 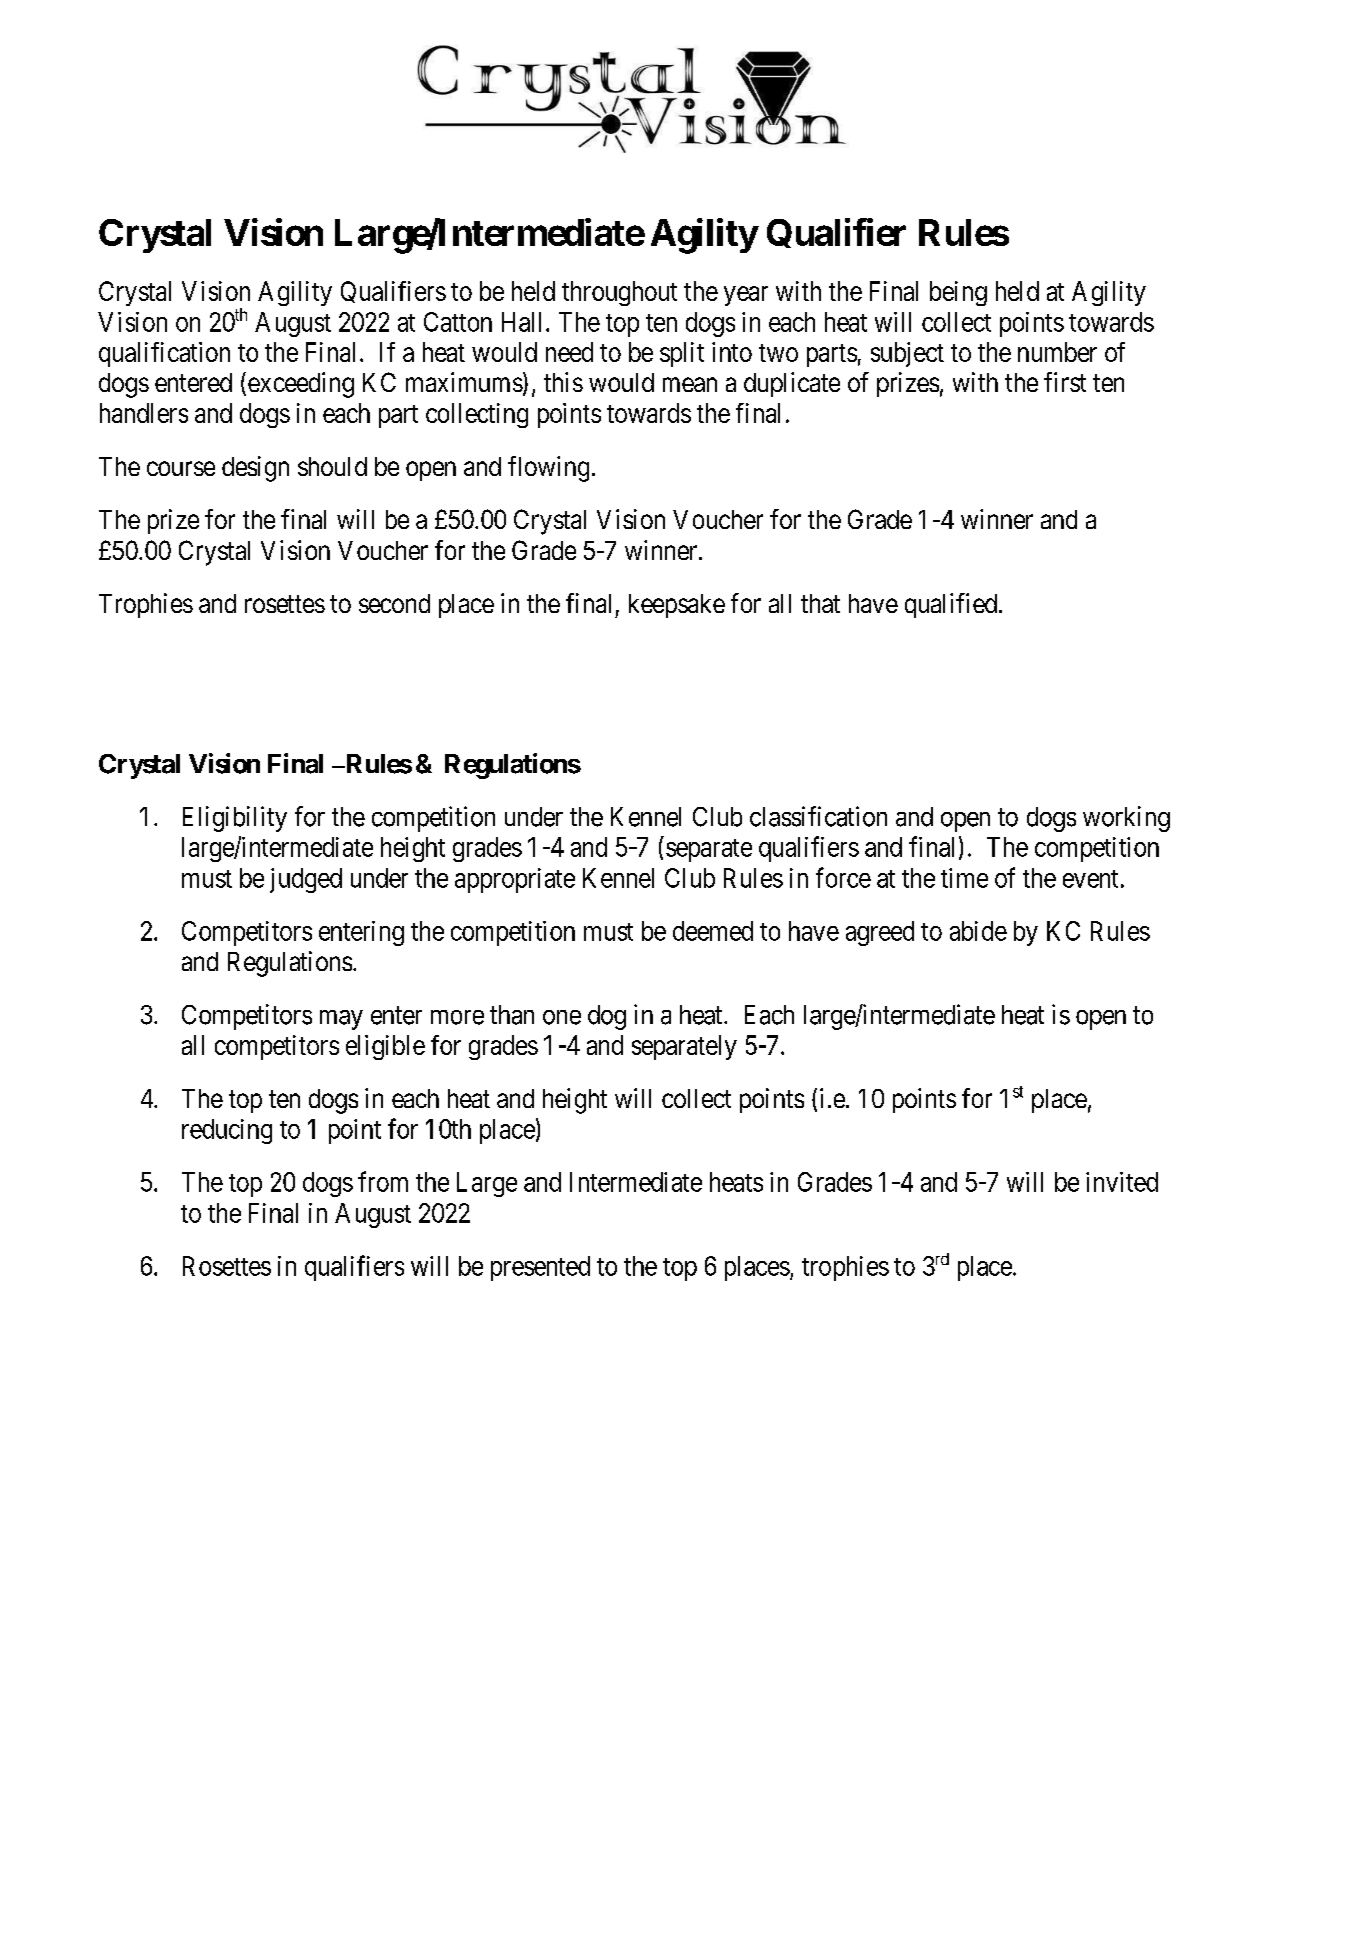 What do you see at coordinates (235, 819) in the page?
I see `Eligibility` at bounding box center [235, 819].
